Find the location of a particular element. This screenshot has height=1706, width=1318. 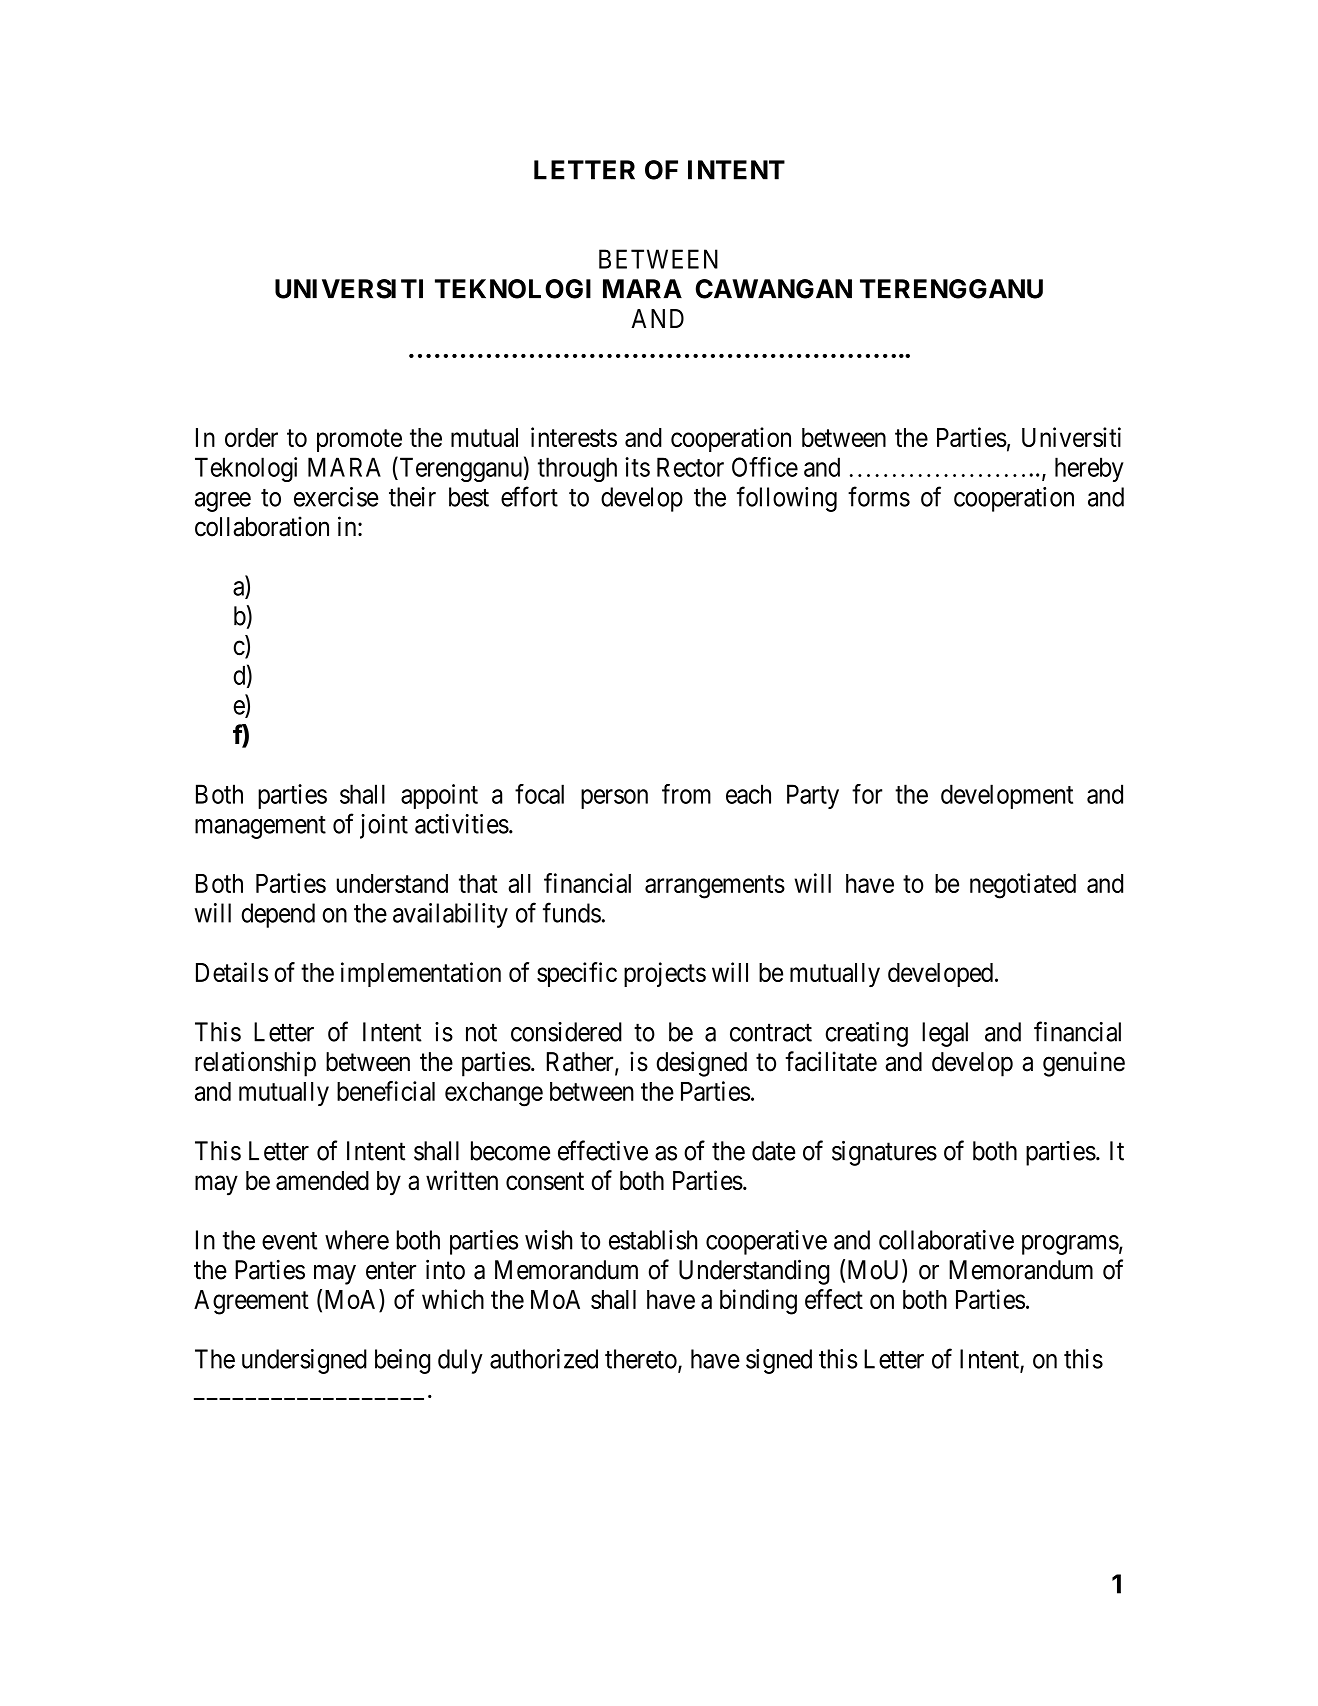

Party is located at coordinates (813, 796).
